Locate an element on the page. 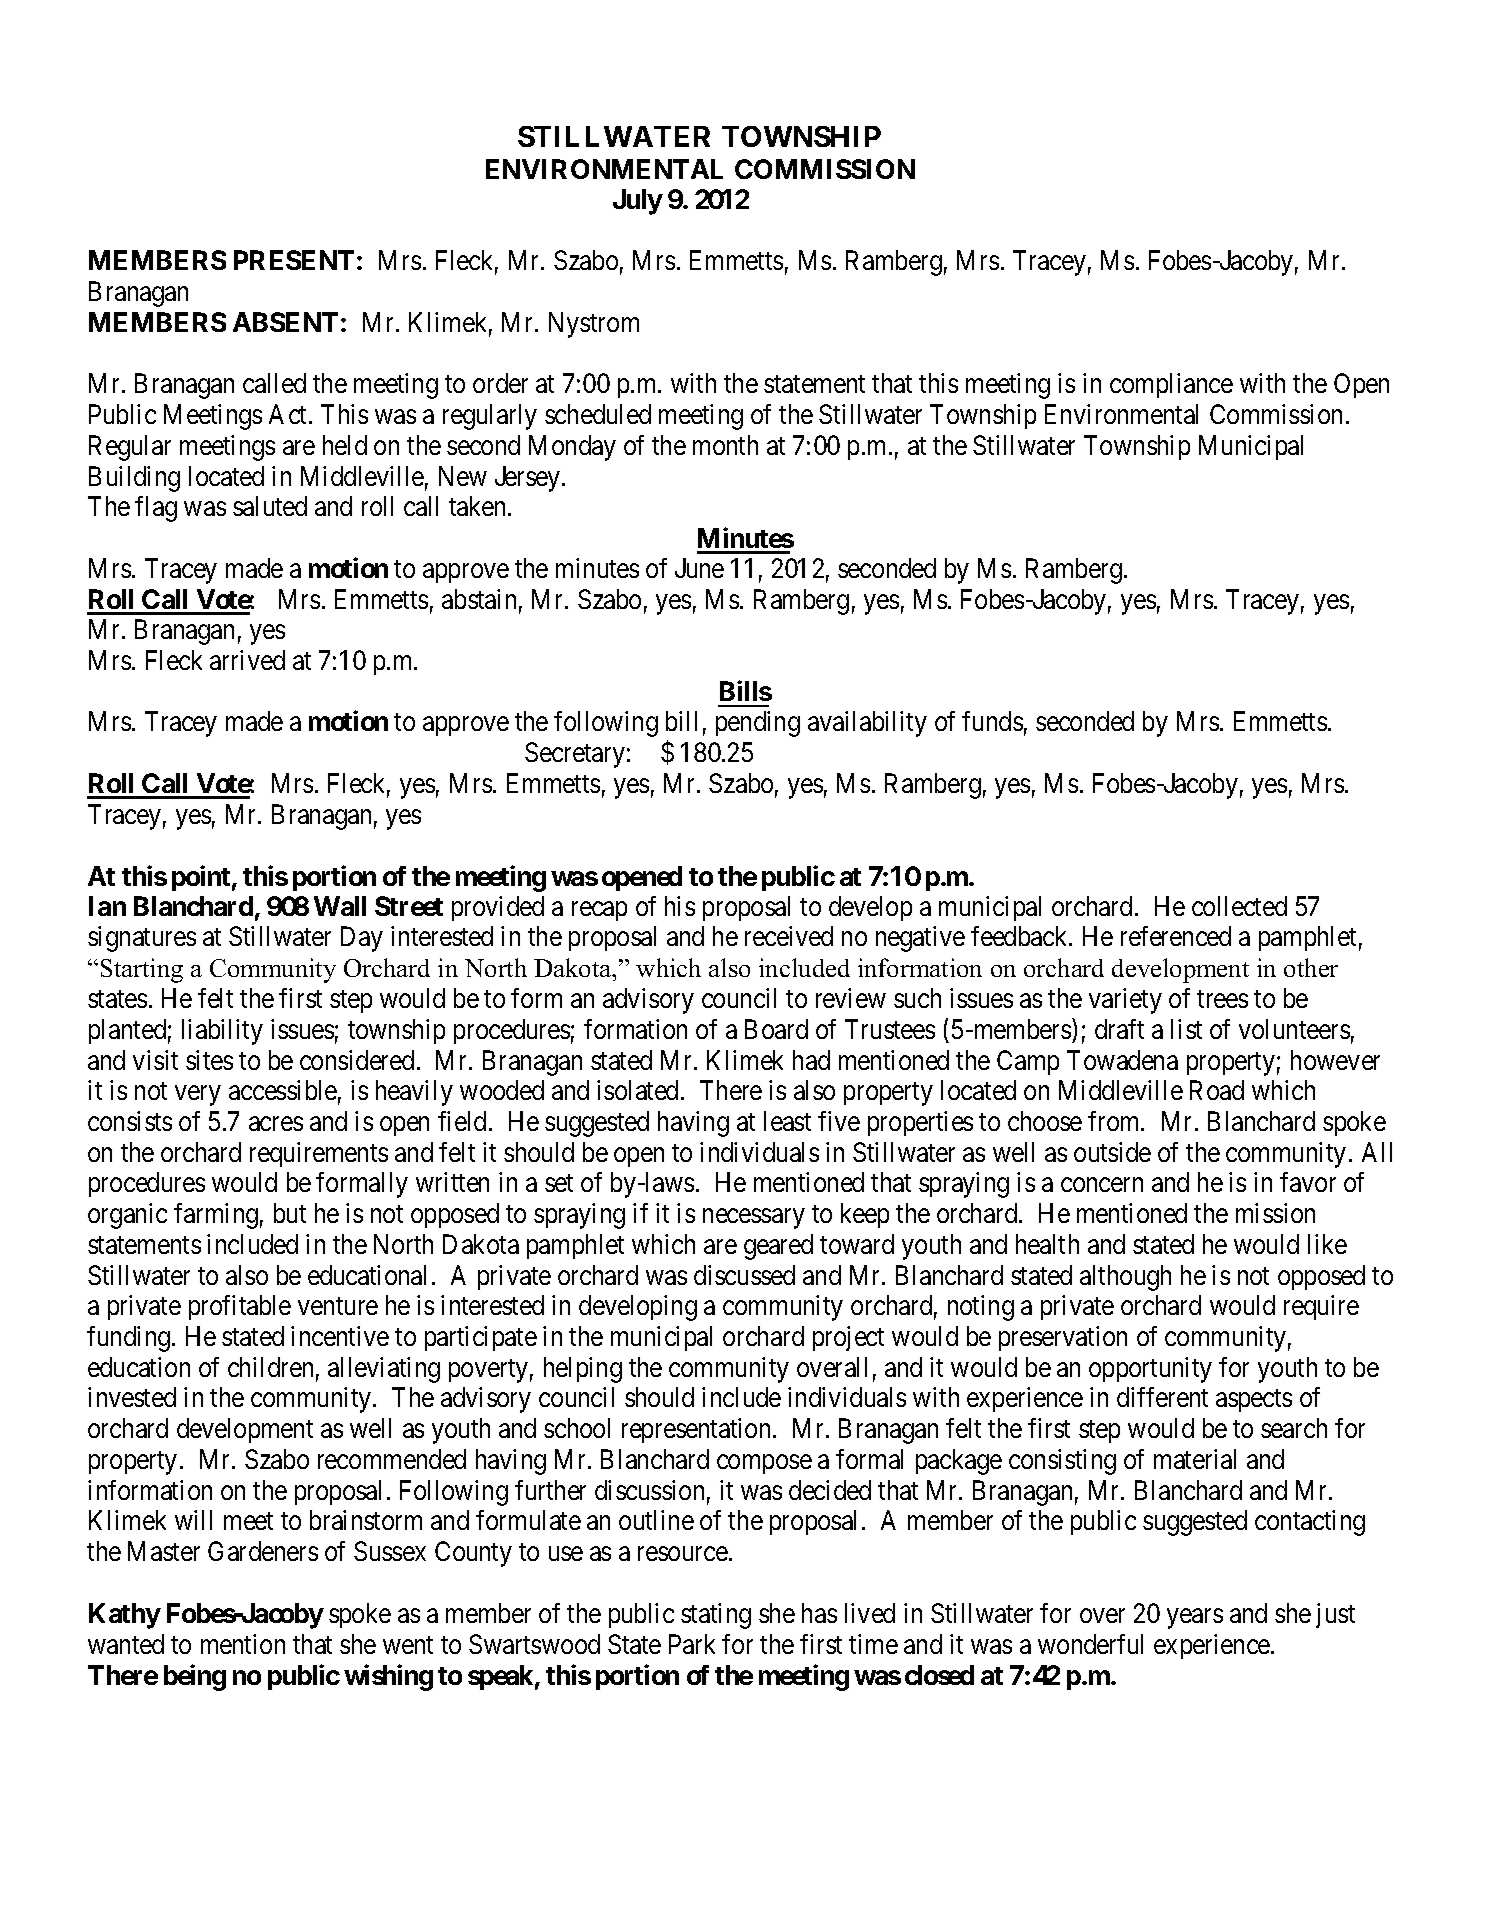 Image resolution: width=1487 pixels, height=1924 pixels. Wall is located at coordinates (340, 906).
